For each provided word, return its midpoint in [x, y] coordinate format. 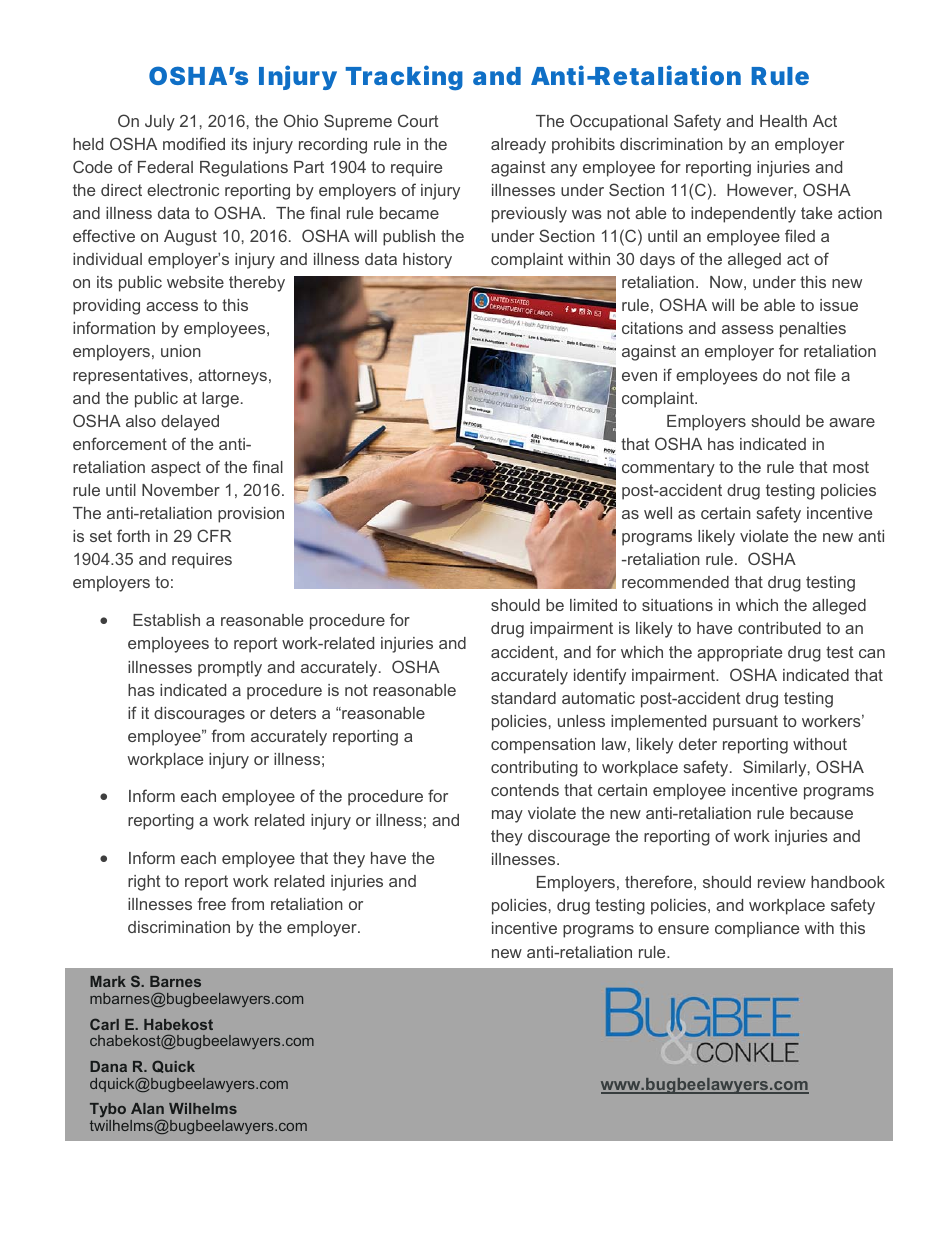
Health [783, 121]
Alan [147, 1108]
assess [748, 329]
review [782, 882]
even [639, 376]
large [220, 400]
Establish [166, 620]
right [144, 883]
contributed [779, 628]
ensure [683, 929]
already [518, 146]
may [507, 816]
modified [194, 143]
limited [593, 605]
